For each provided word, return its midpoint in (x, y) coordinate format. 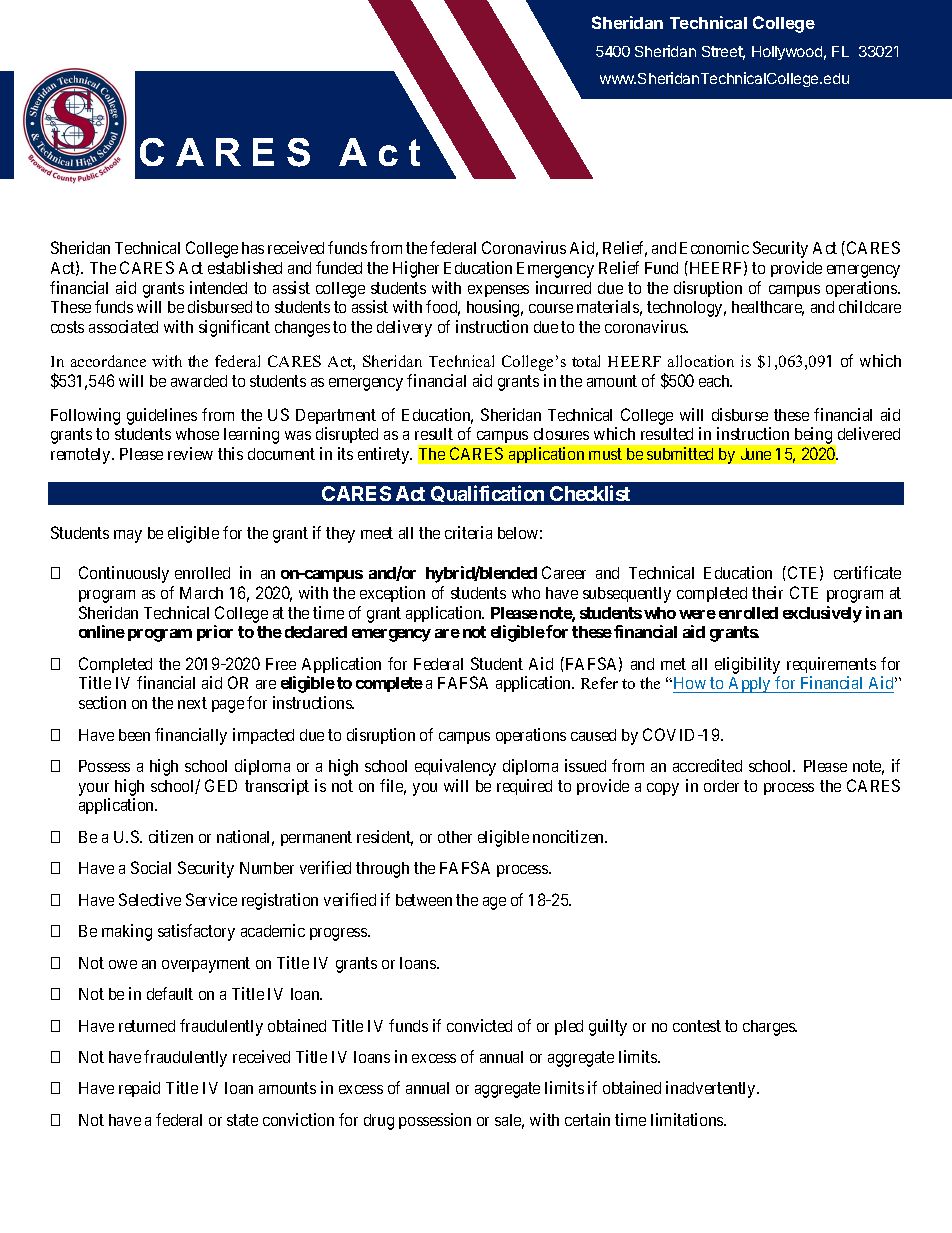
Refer (599, 683)
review (190, 453)
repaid (139, 1089)
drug (379, 1122)
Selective (150, 899)
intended (218, 287)
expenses (498, 291)
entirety (385, 455)
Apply (750, 685)
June (756, 454)
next (192, 703)
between (424, 900)
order (721, 786)
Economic (714, 247)
